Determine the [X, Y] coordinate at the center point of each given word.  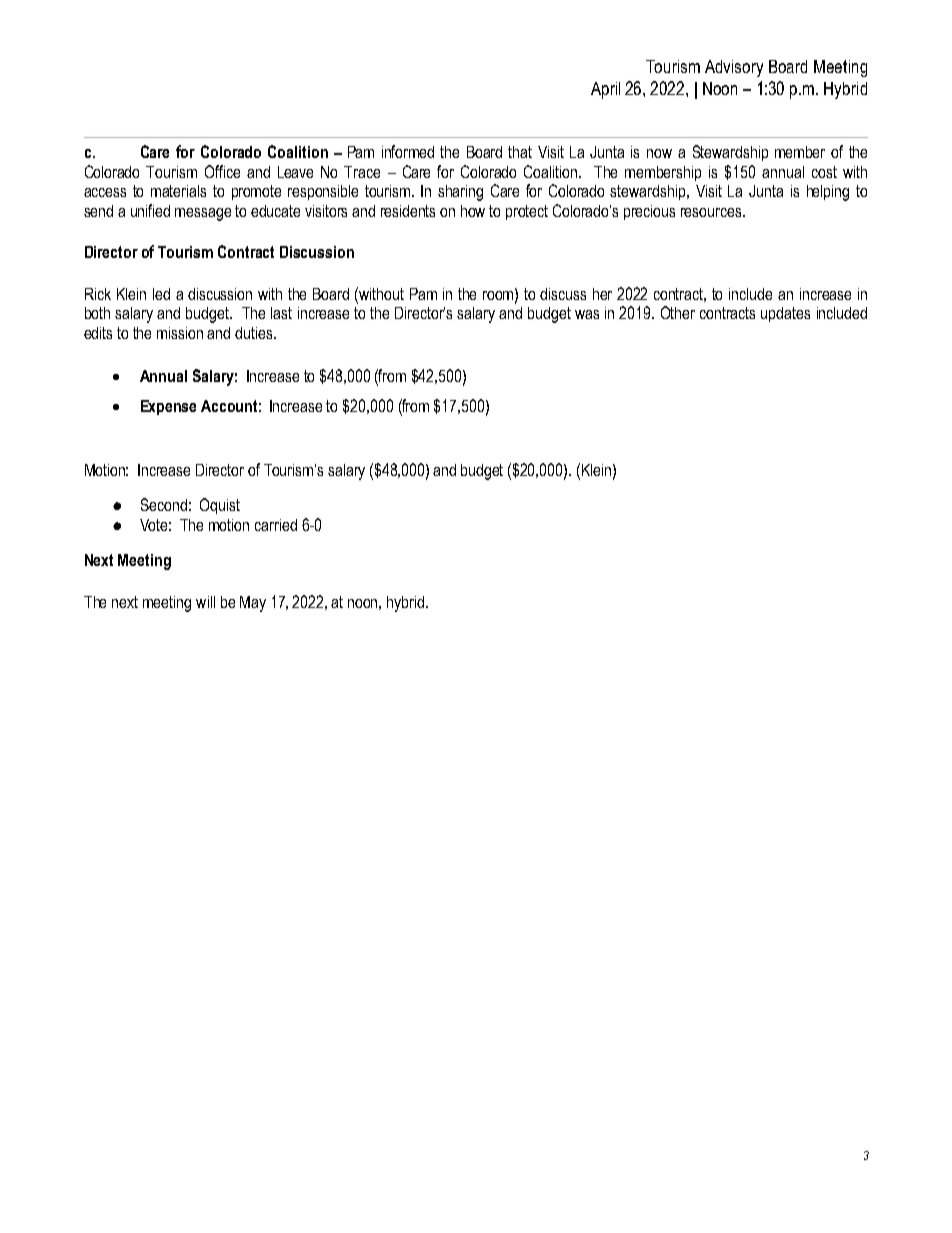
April [605, 90]
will [205, 602]
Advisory [734, 68]
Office [222, 171]
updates [785, 314]
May [253, 604]
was [587, 314]
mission [180, 333]
